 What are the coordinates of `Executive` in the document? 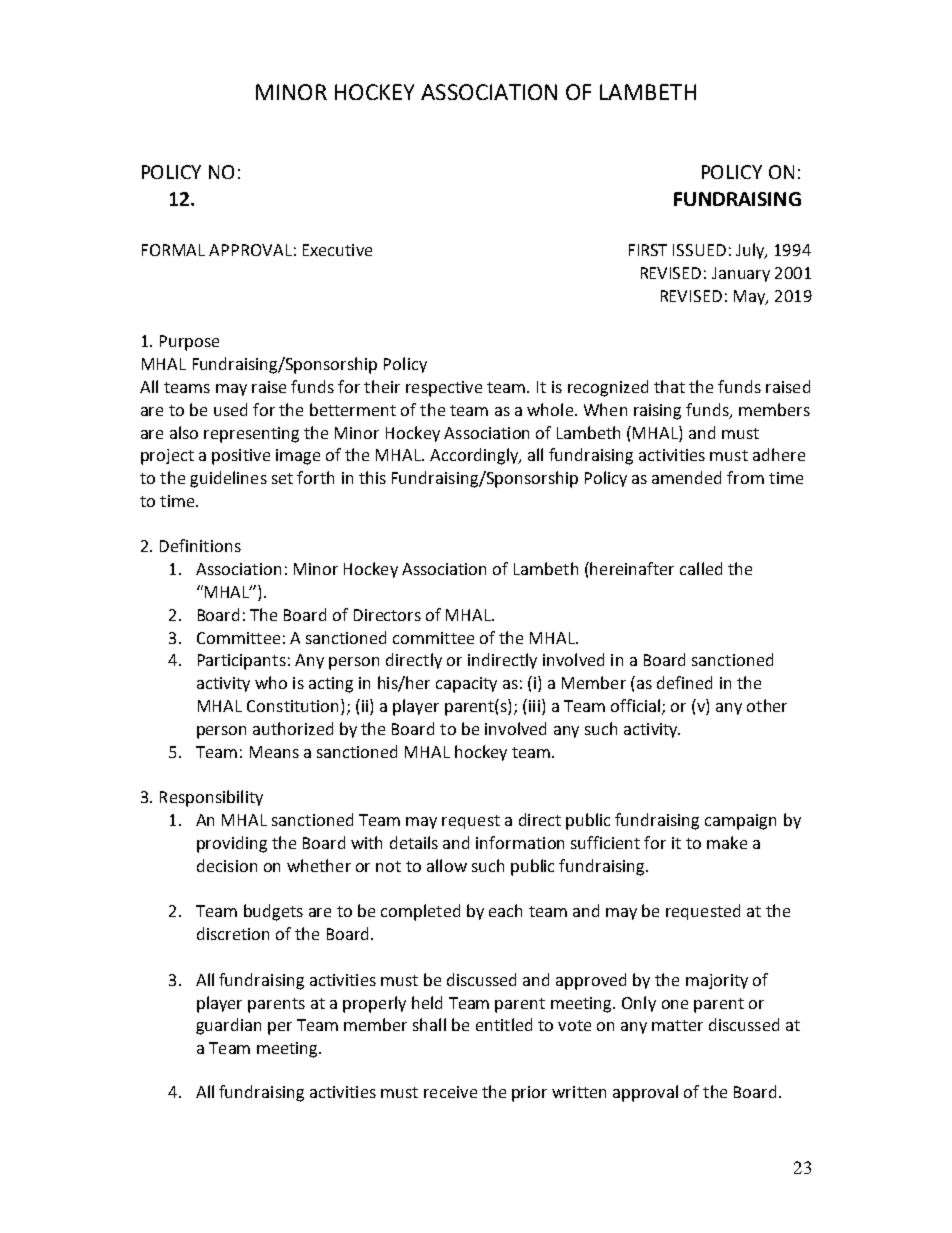 It's located at (337, 250).
